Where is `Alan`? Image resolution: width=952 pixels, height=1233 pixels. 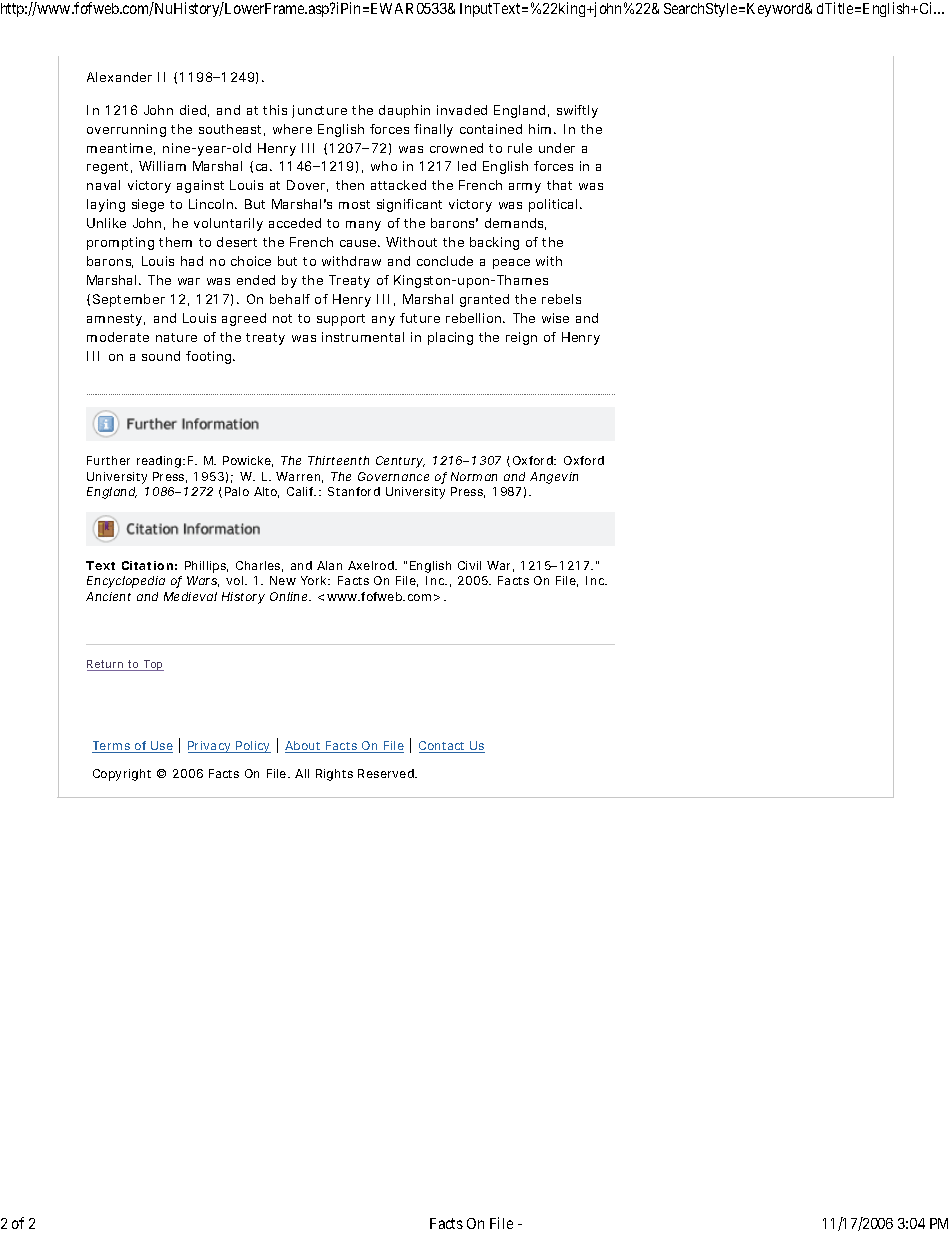
Alan is located at coordinates (329, 565).
